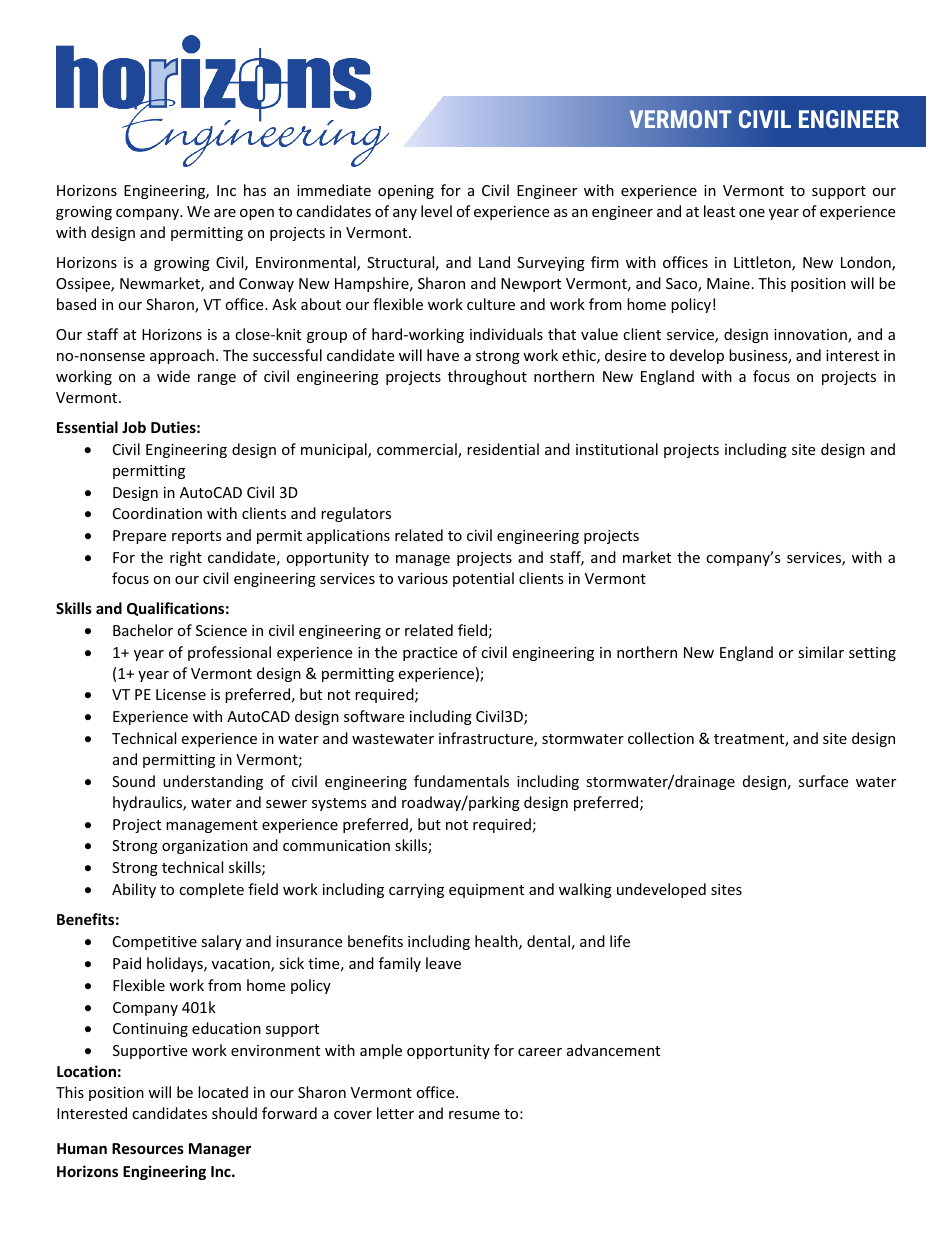 The image size is (952, 1233). What do you see at coordinates (134, 427) in the image?
I see `Job` at bounding box center [134, 427].
